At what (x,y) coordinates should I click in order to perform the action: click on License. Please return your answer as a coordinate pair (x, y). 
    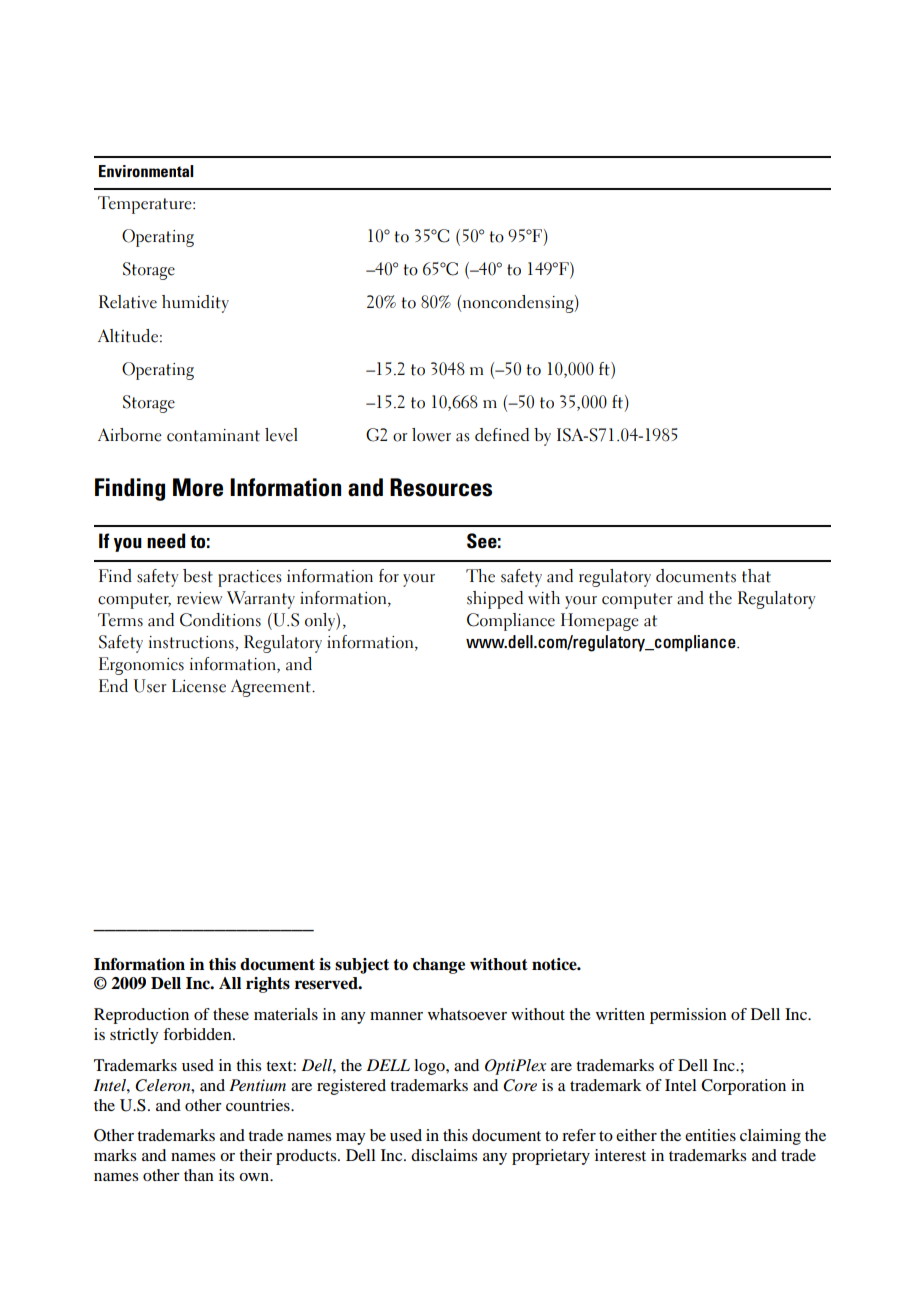
    Looking at the image, I should click on (199, 686).
